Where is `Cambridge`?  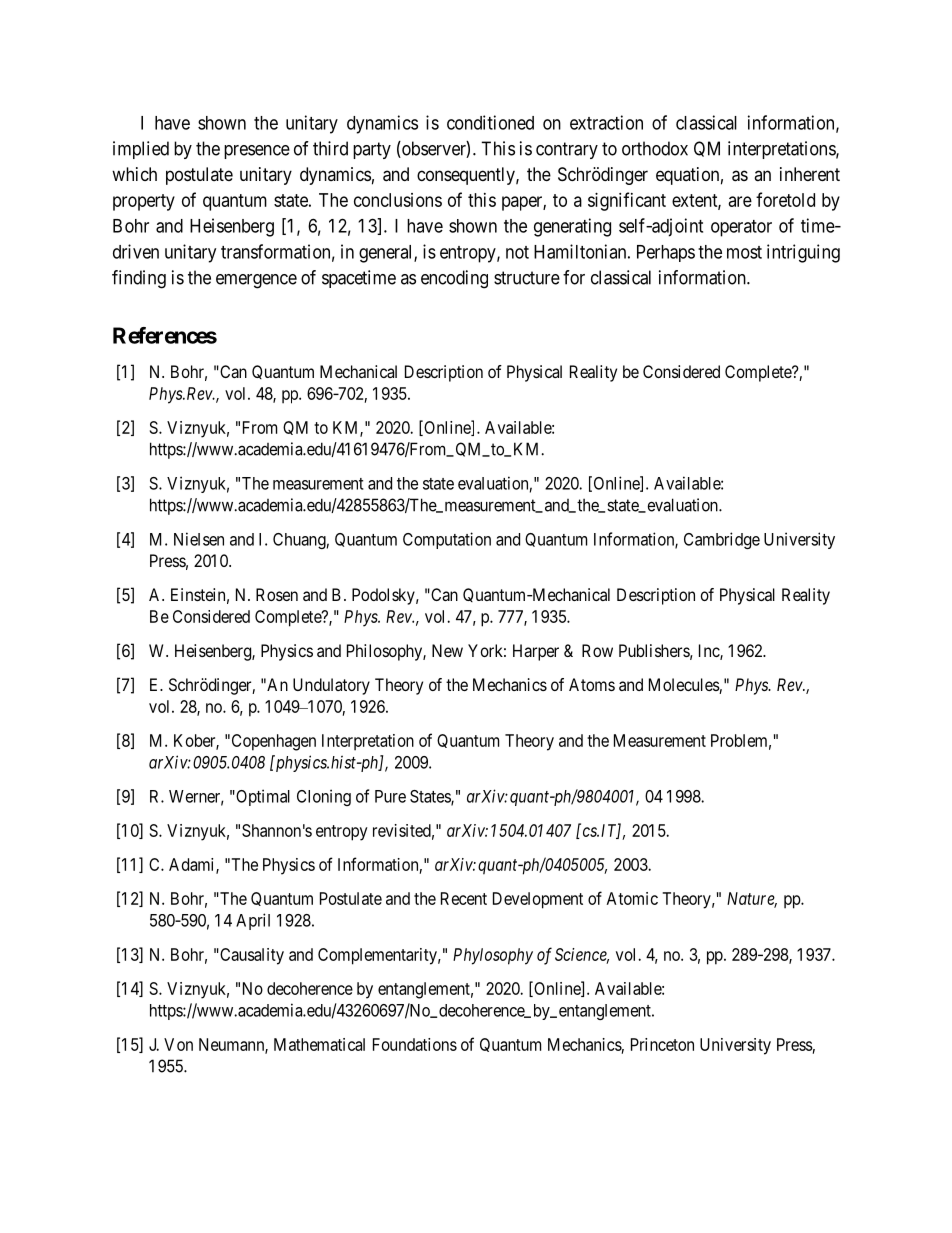 Cambridge is located at coordinates (722, 540).
